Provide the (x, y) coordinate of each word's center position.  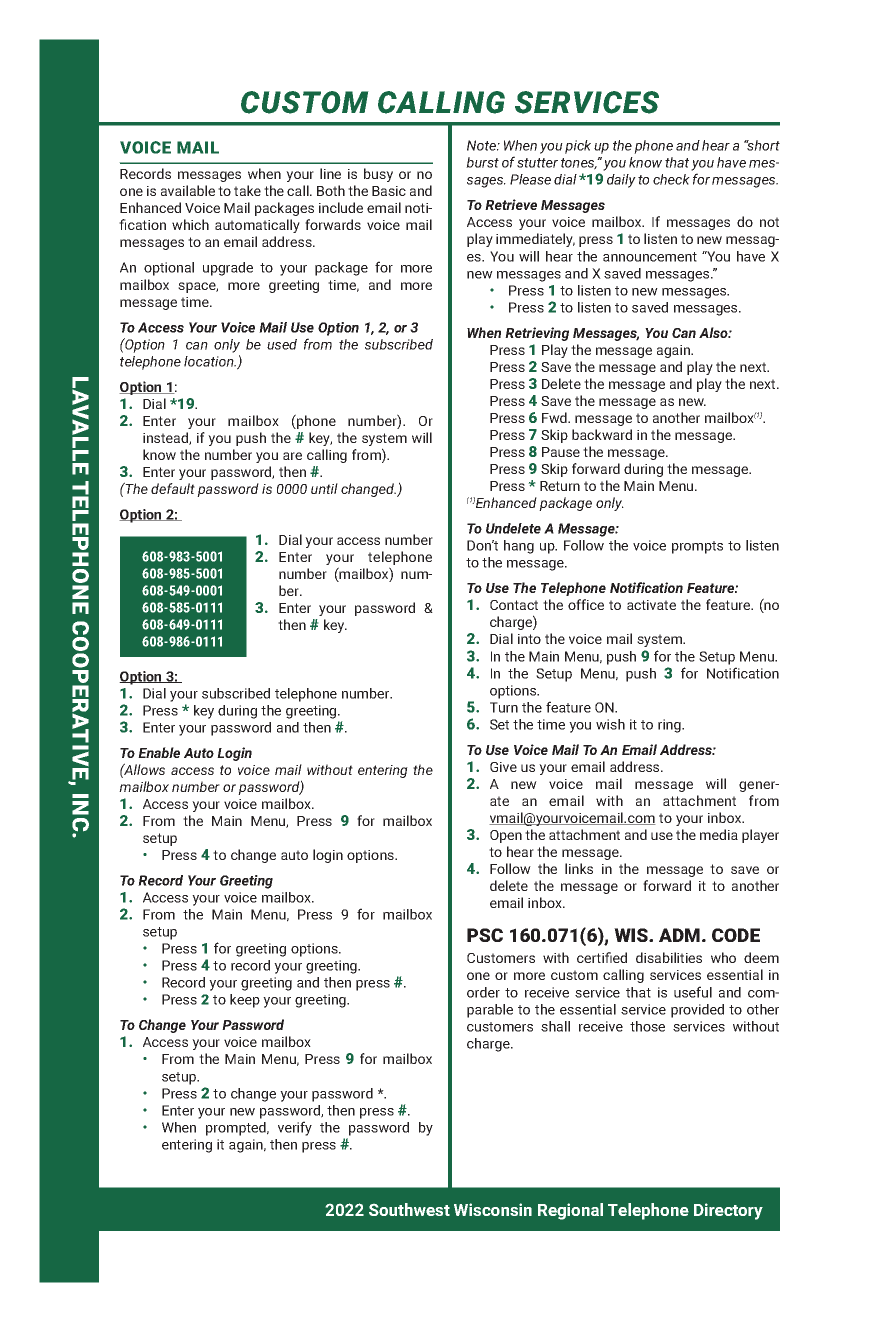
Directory (728, 1211)
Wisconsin (493, 1209)
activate (651, 605)
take (247, 190)
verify (295, 1128)
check (671, 179)
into (529, 639)
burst (482, 162)
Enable (159, 752)
